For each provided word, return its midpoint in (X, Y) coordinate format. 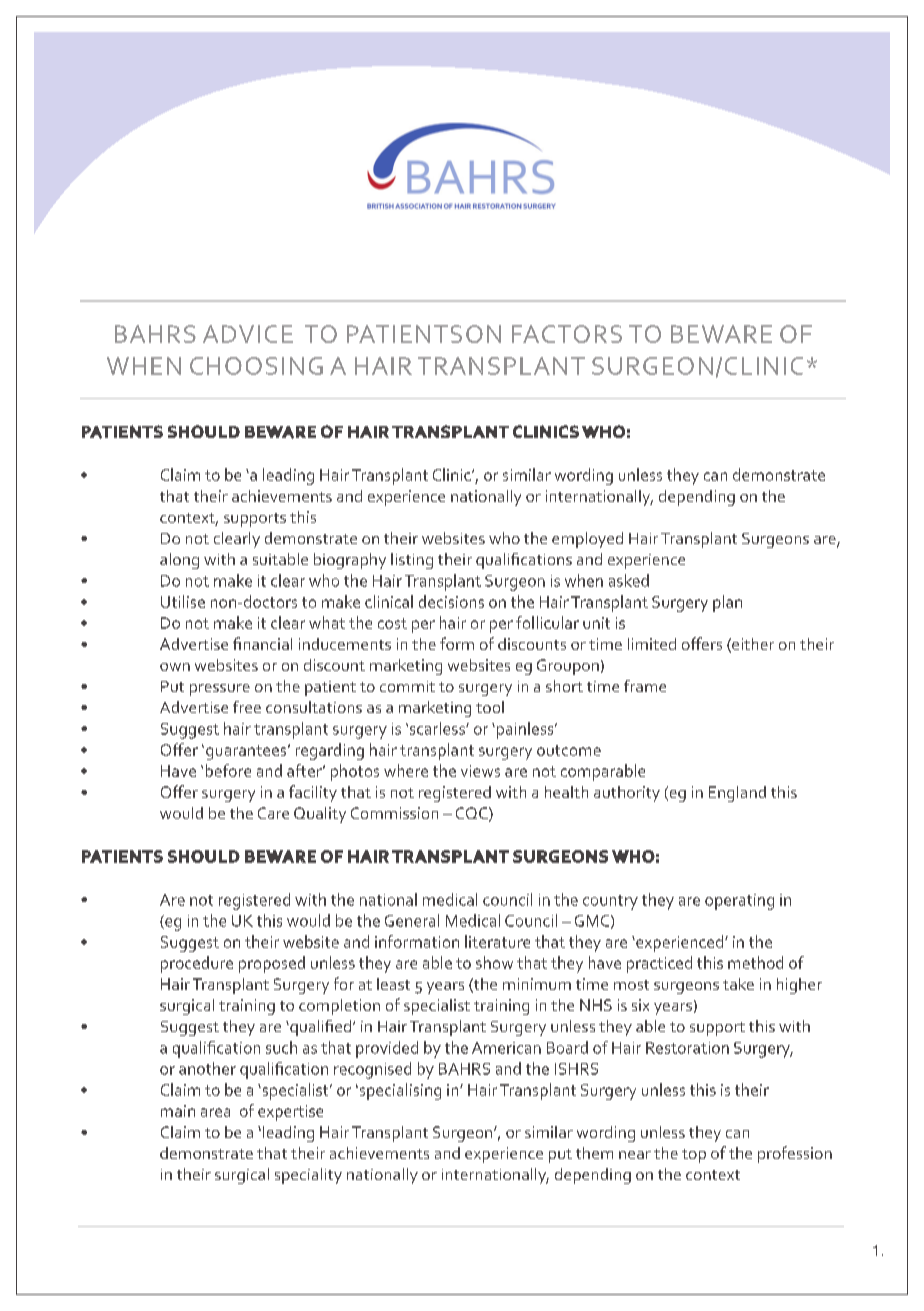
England (737, 794)
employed (587, 540)
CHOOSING (256, 366)
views (480, 771)
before (228, 770)
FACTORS (567, 334)
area (215, 1112)
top (694, 1156)
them (594, 1153)
